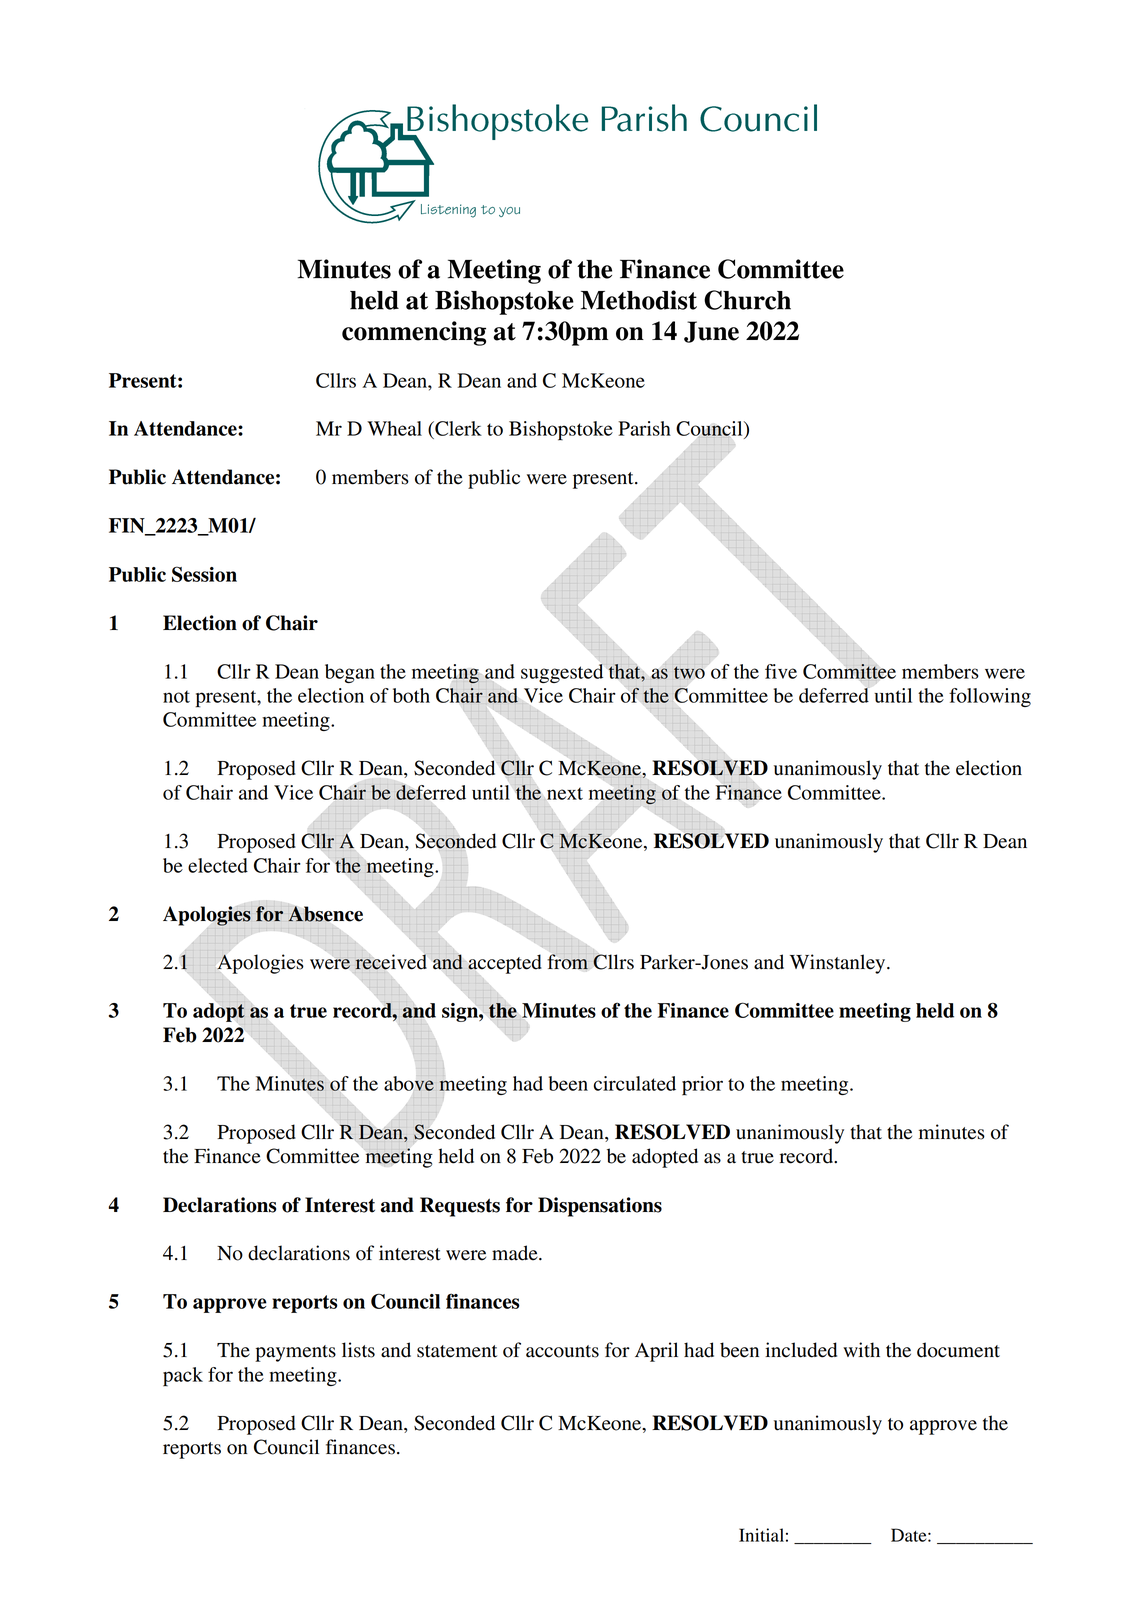 This screenshot has width=1141, height=1614. Describe the element at coordinates (562, 673) in the screenshot. I see `suggested` at that location.
